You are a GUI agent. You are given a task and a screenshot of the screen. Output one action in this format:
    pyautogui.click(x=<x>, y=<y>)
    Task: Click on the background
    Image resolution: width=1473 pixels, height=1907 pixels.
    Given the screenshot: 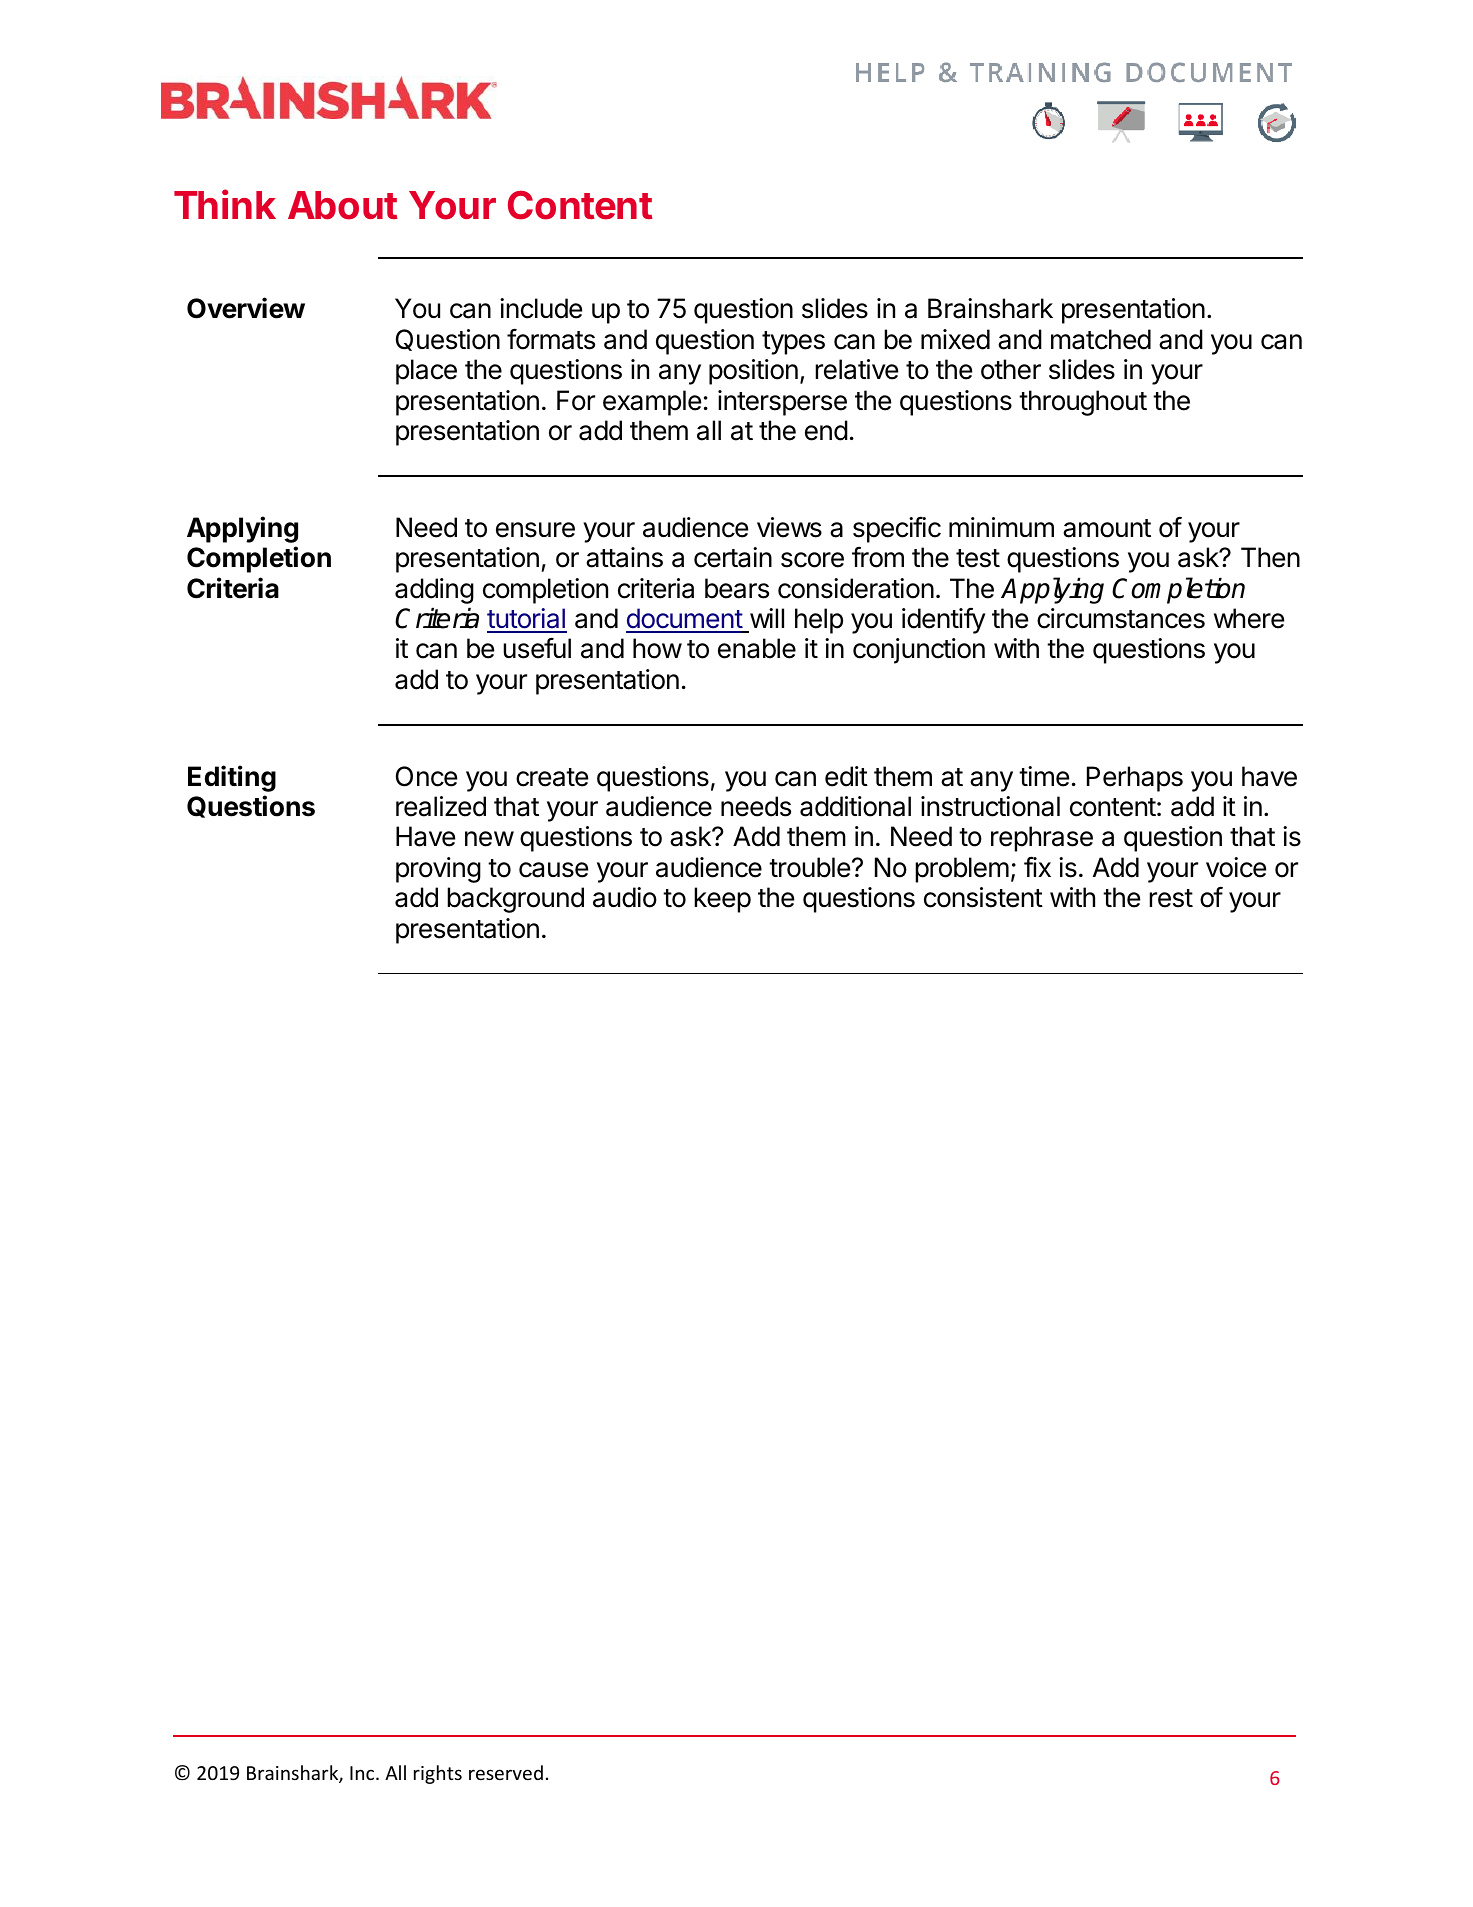 What is the action you would take?
    pyautogui.click(x=515, y=900)
